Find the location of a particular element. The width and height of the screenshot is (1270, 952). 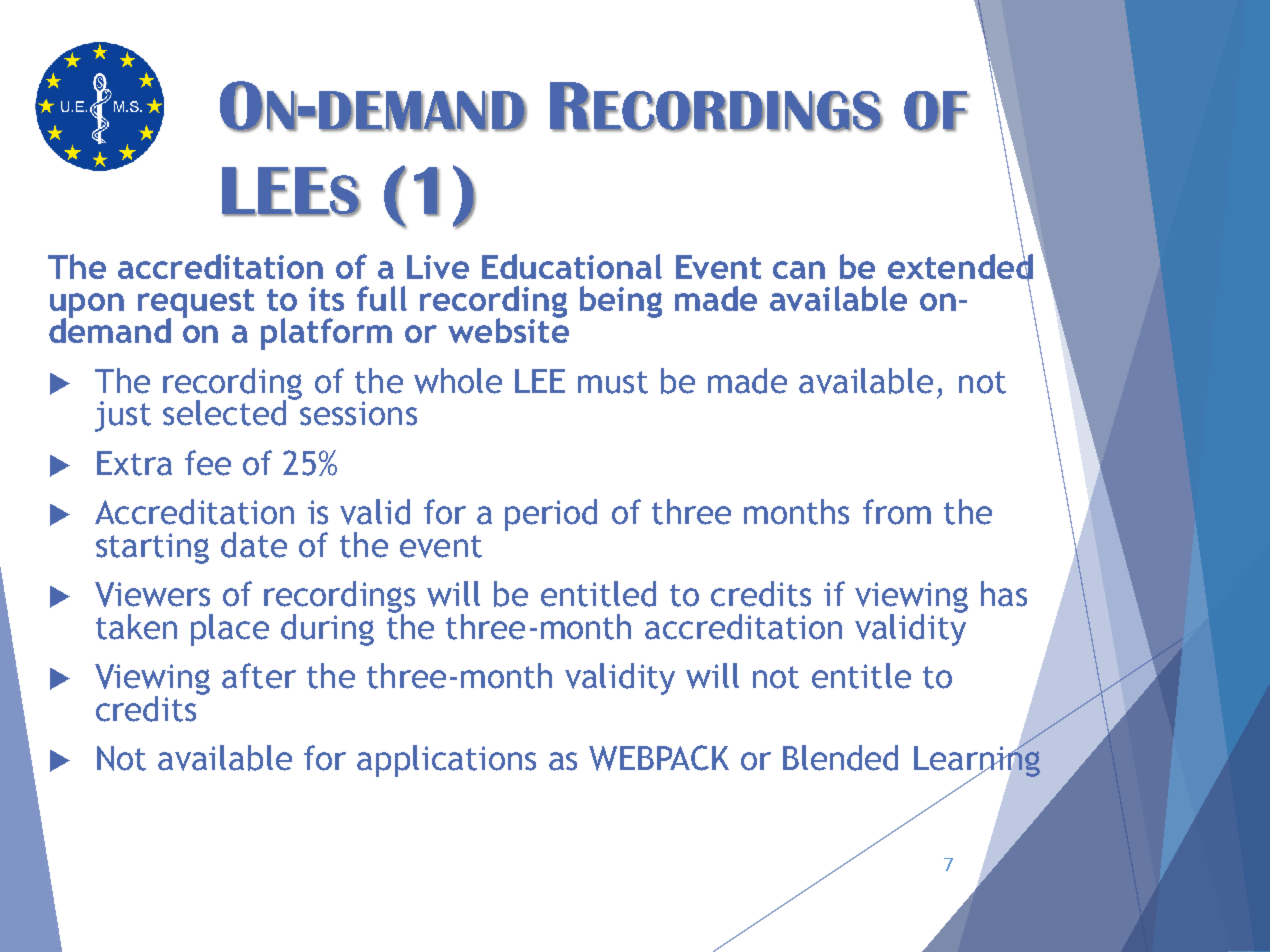

selected is located at coordinates (226, 412).
